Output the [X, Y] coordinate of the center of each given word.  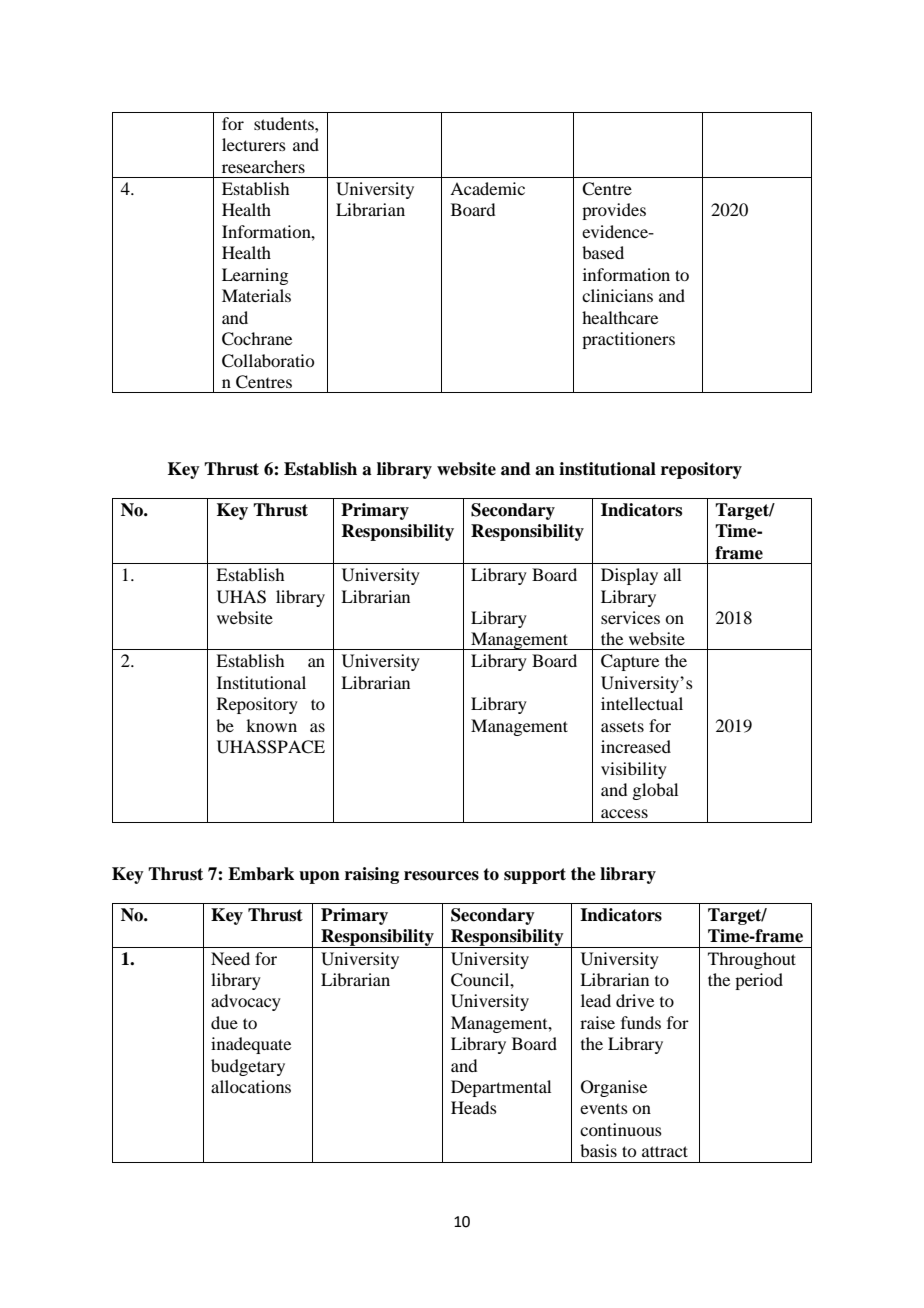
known [271, 725]
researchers [263, 166]
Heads [474, 1107]
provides [614, 211]
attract [665, 1151]
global [655, 791]
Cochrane [257, 339]
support [535, 876]
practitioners [628, 340]
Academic [487, 188]
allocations [251, 1086]
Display [629, 576]
